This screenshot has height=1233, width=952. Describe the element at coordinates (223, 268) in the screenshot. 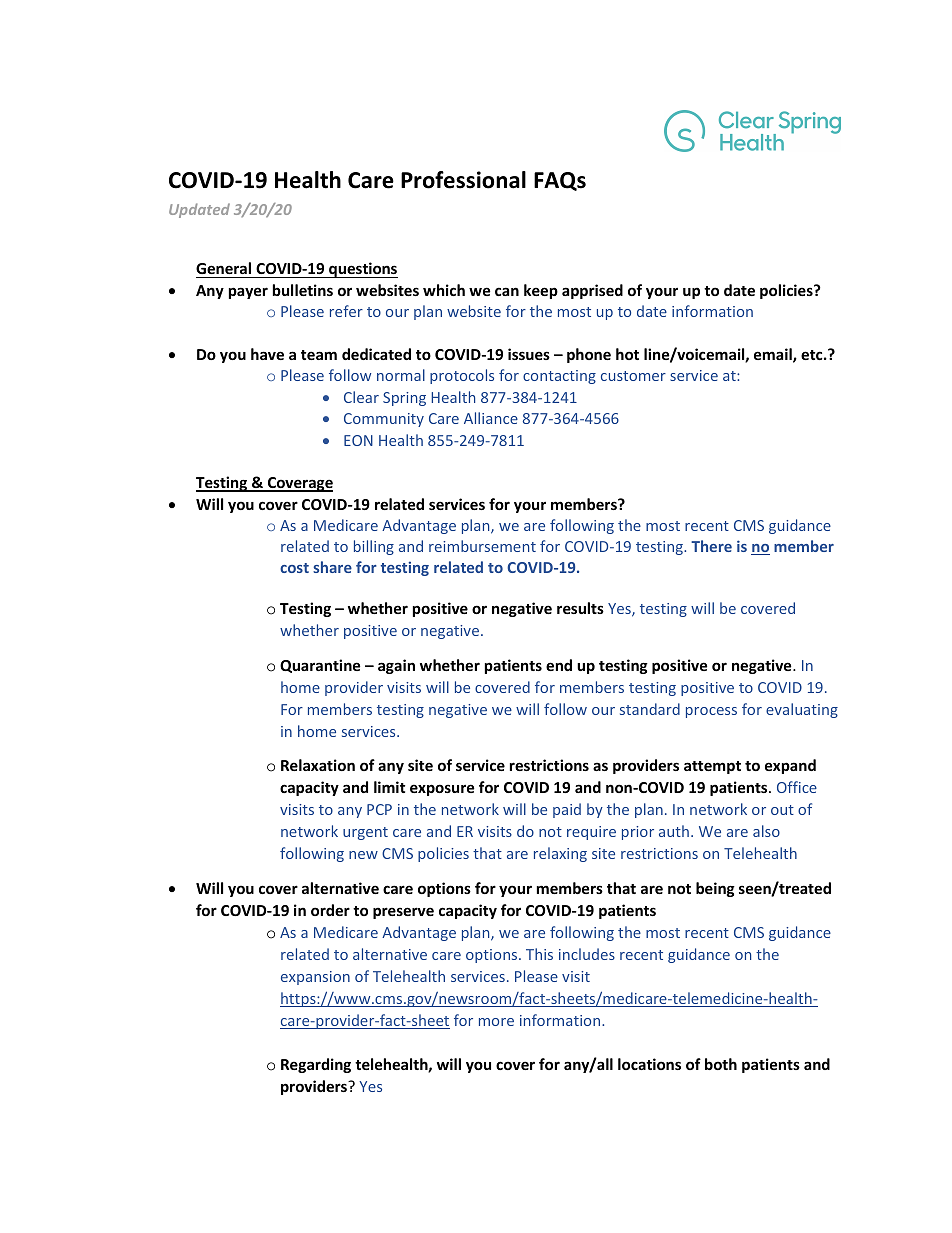

I see `General` at that location.
